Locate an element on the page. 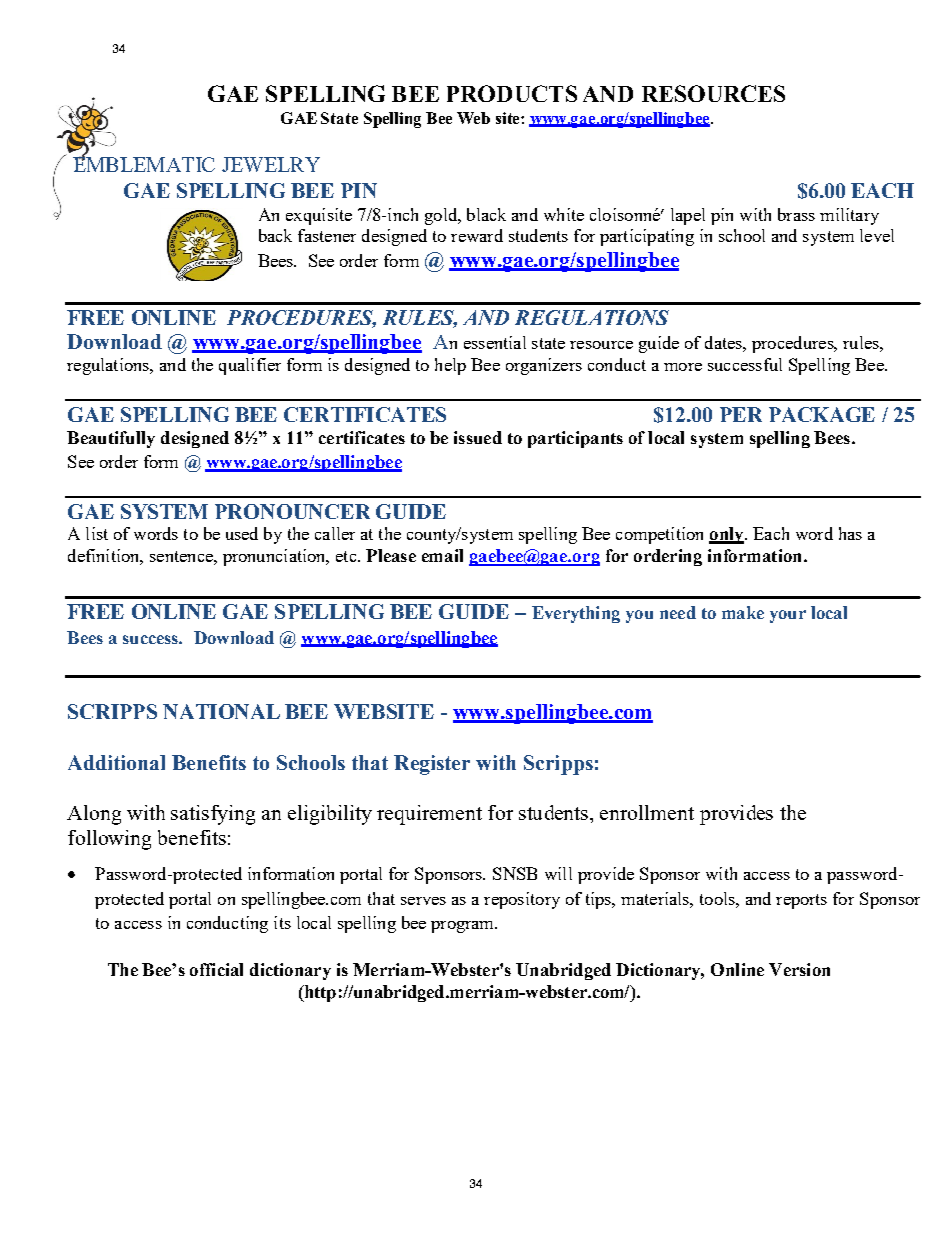  Register is located at coordinates (432, 765).
